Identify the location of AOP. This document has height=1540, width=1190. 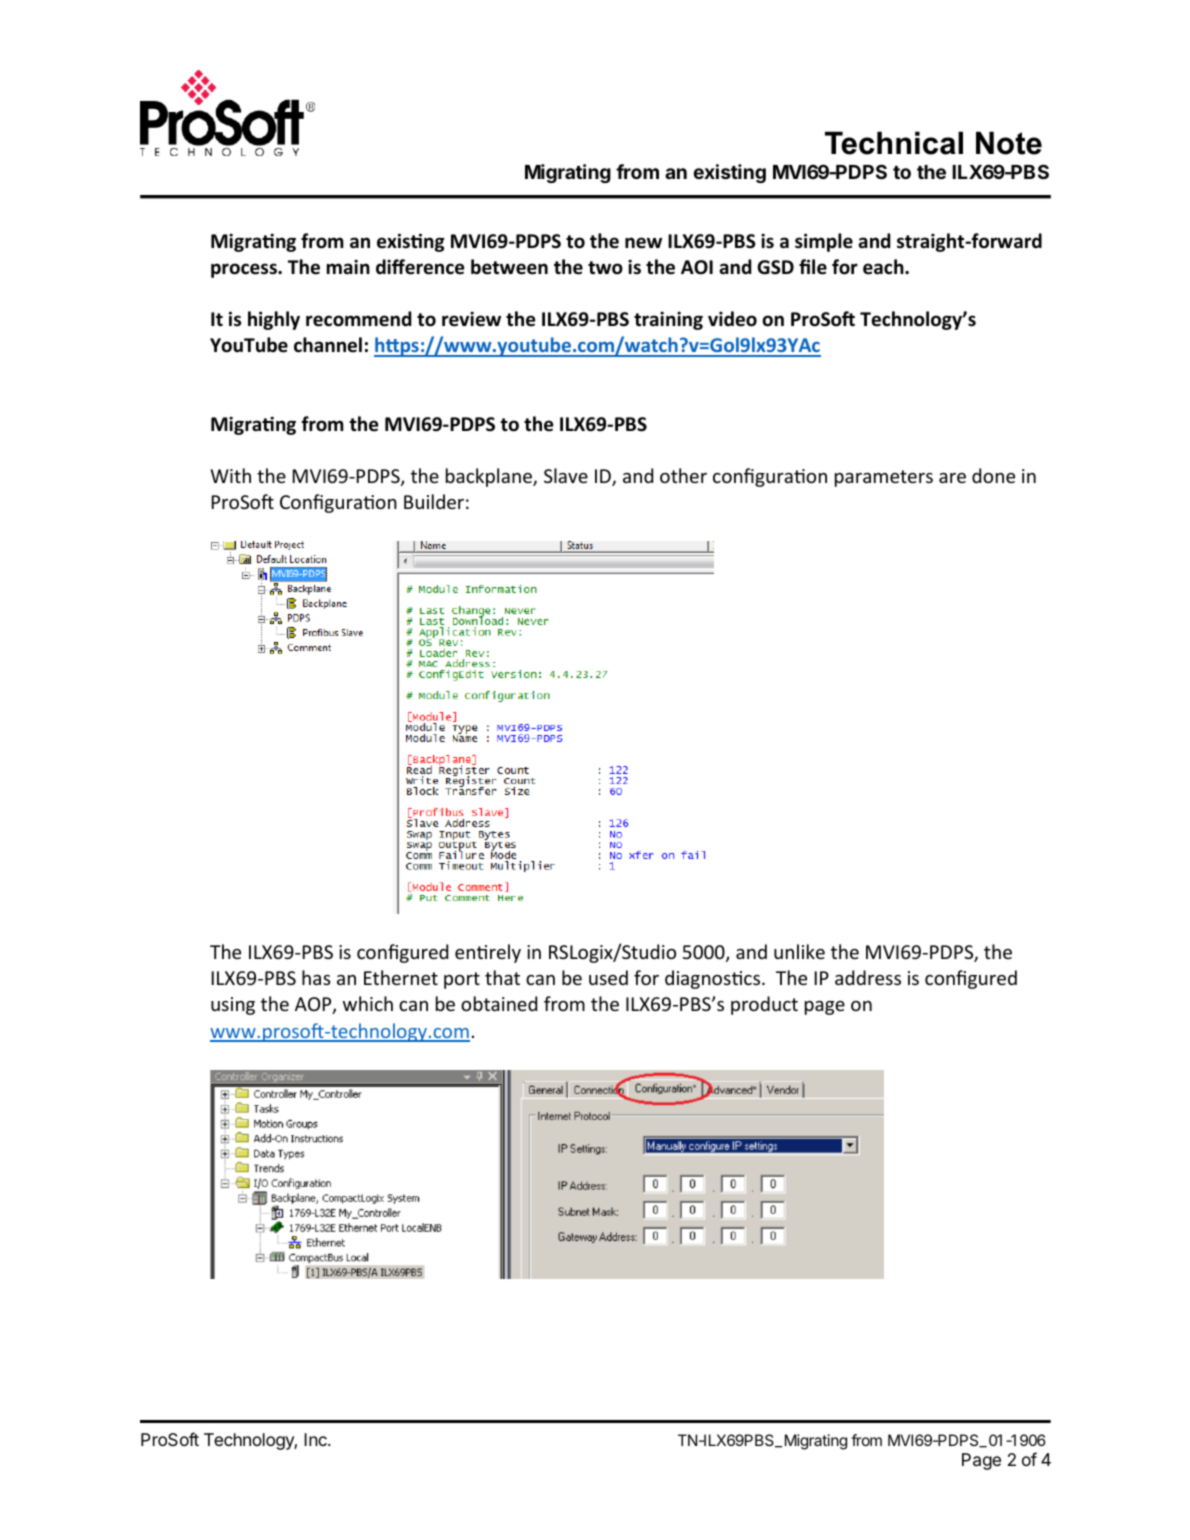
(314, 1005).
